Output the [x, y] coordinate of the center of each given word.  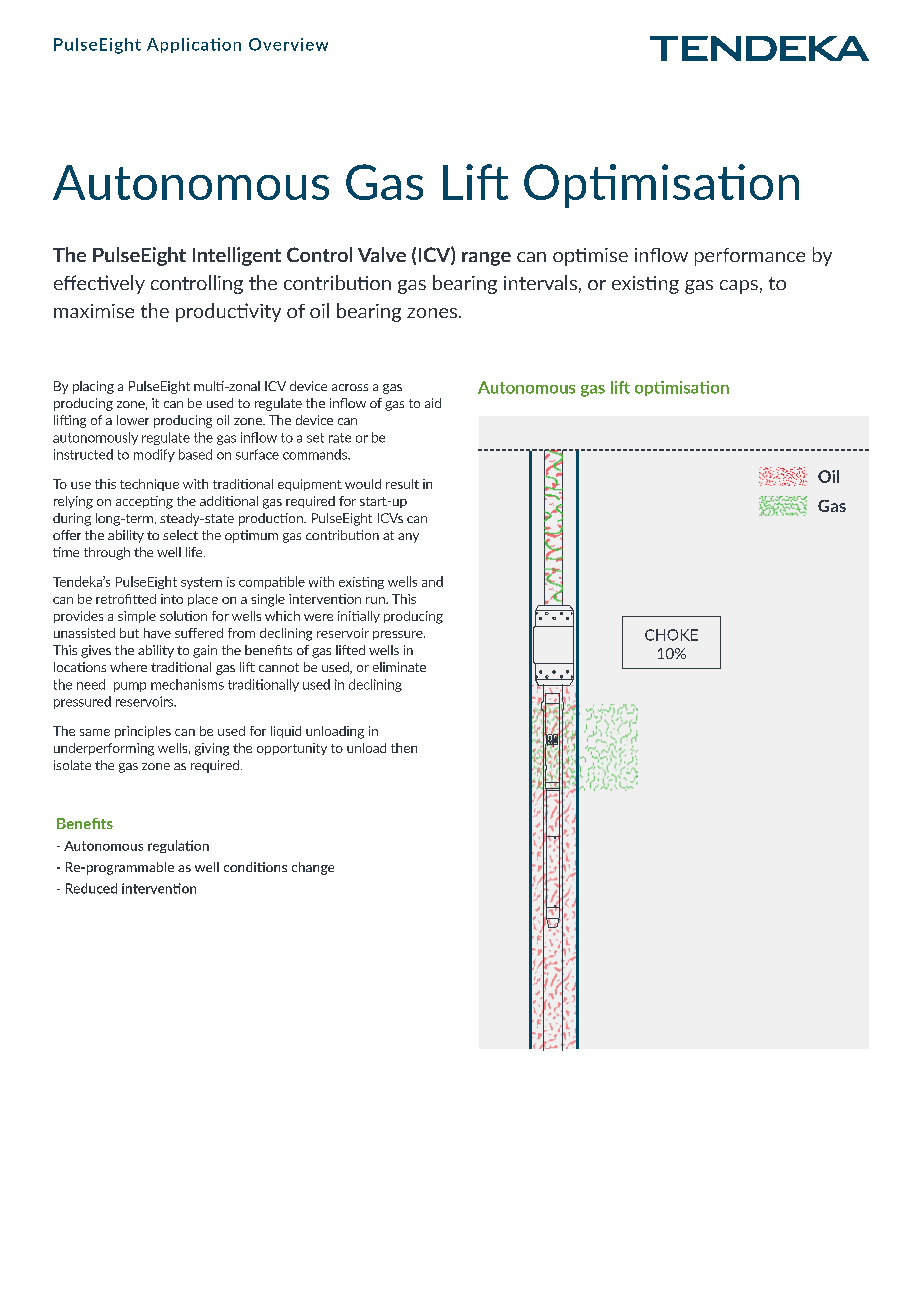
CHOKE [671, 635]
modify [154, 455]
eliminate [399, 667]
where [128, 667]
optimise [590, 257]
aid [433, 403]
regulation [178, 846]
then [404, 748]
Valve [382, 254]
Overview [288, 44]
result [402, 484]
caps [739, 287]
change [313, 868]
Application [194, 45]
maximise [94, 311]
